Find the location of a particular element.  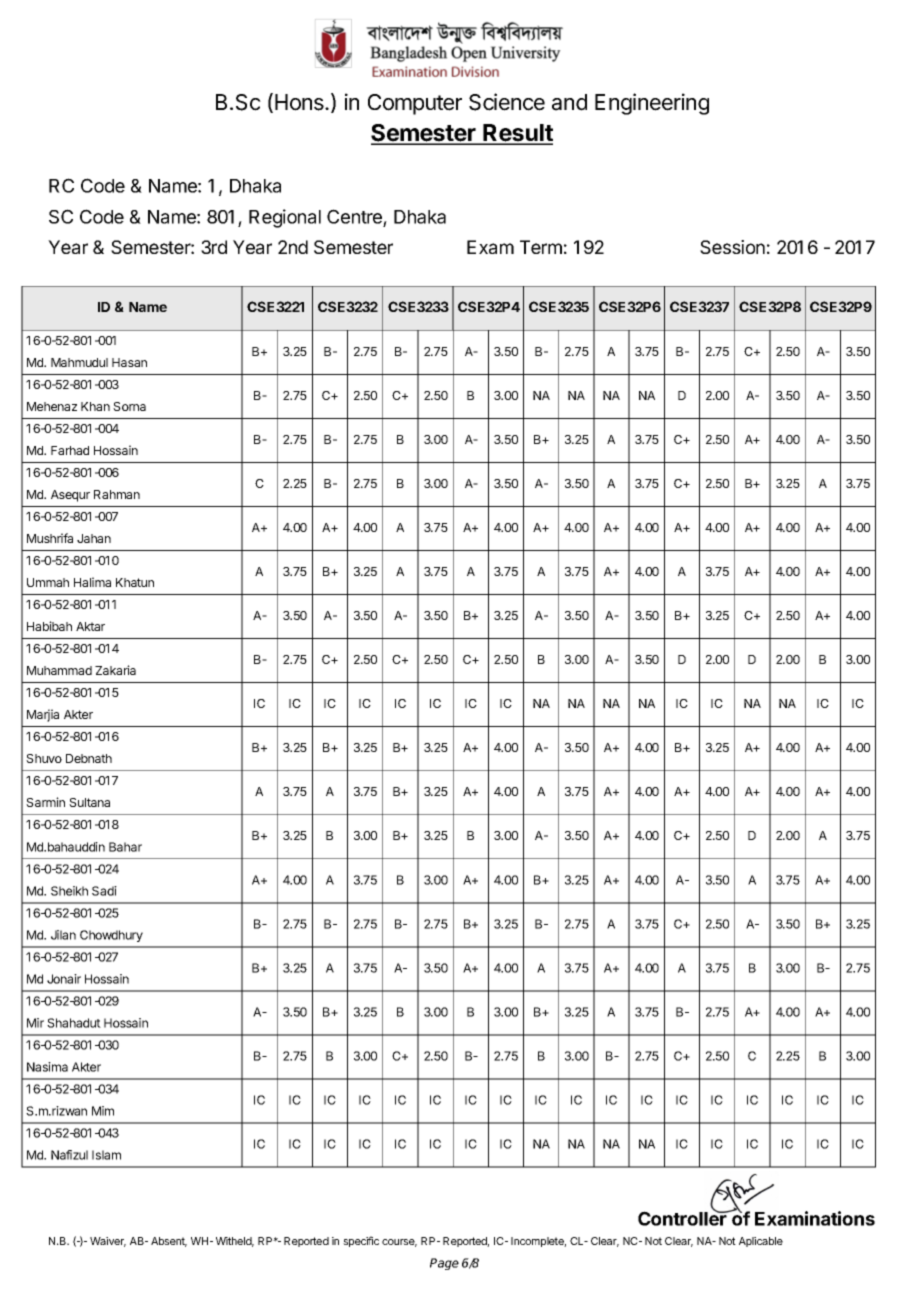

Page is located at coordinates (444, 1264).
